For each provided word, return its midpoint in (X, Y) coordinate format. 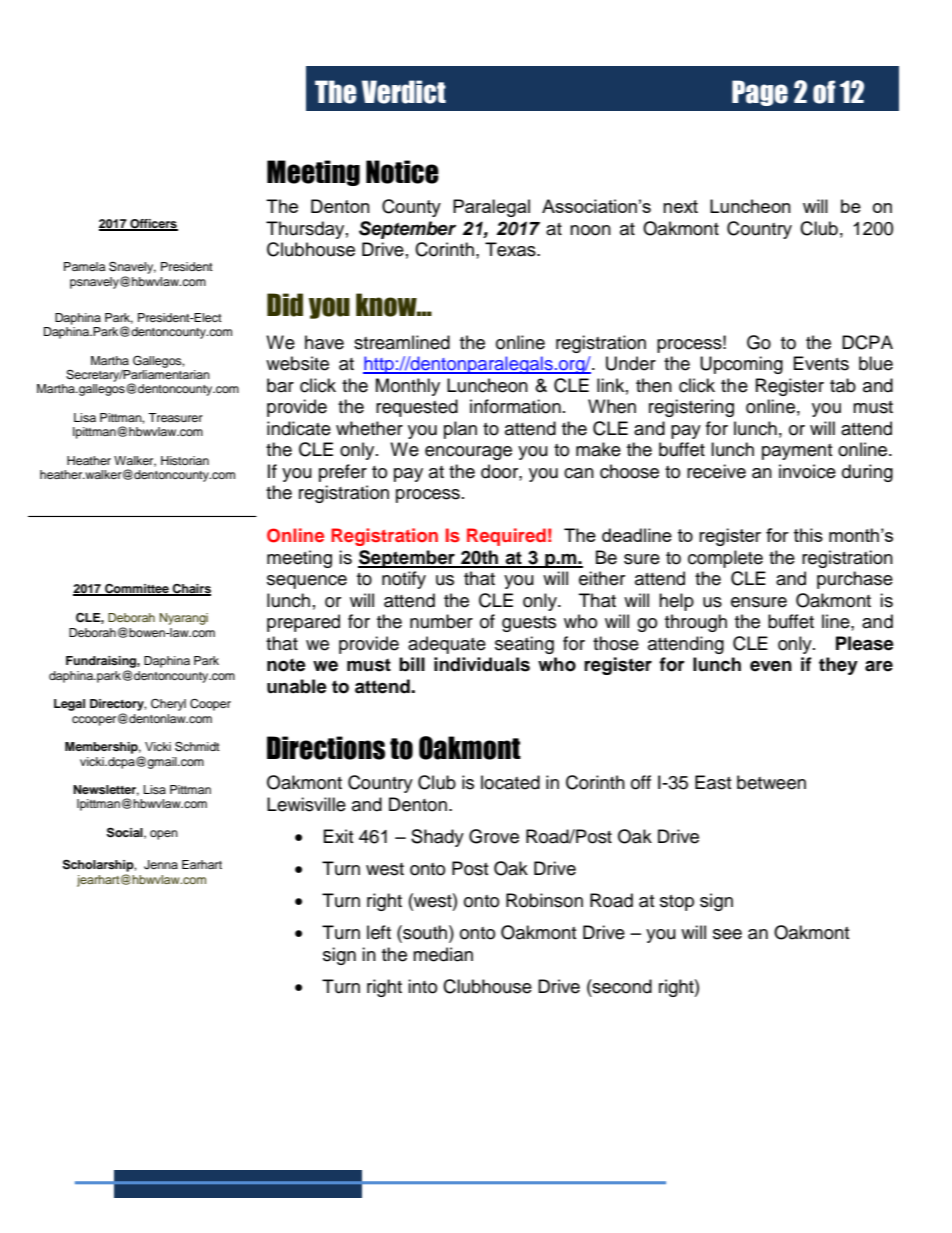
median (443, 954)
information (515, 406)
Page (760, 93)
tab (843, 385)
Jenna (161, 865)
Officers (153, 225)
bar (280, 385)
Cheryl (168, 705)
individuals (482, 664)
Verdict (404, 92)
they (838, 666)
